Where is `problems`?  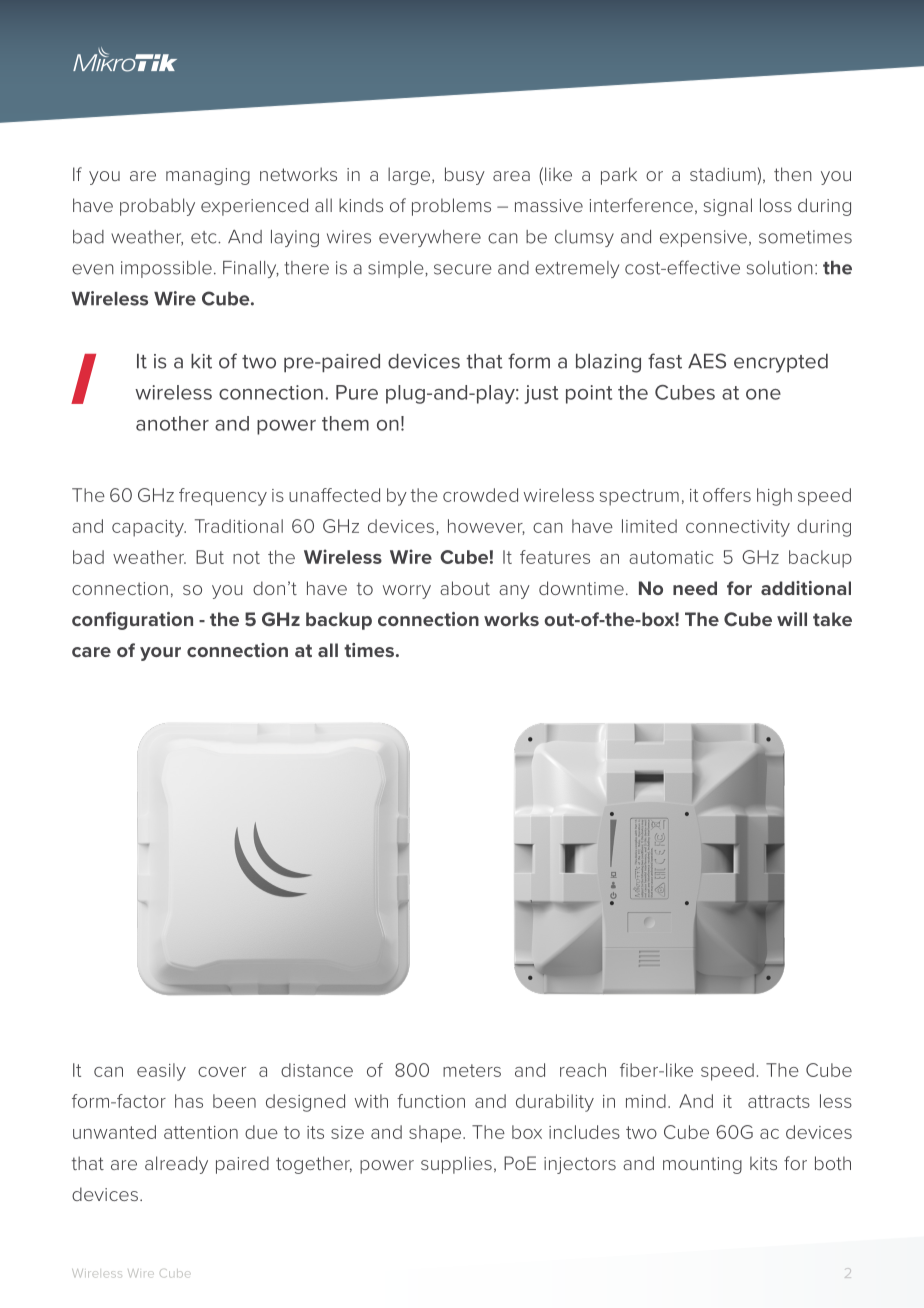 problems is located at coordinates (451, 207).
